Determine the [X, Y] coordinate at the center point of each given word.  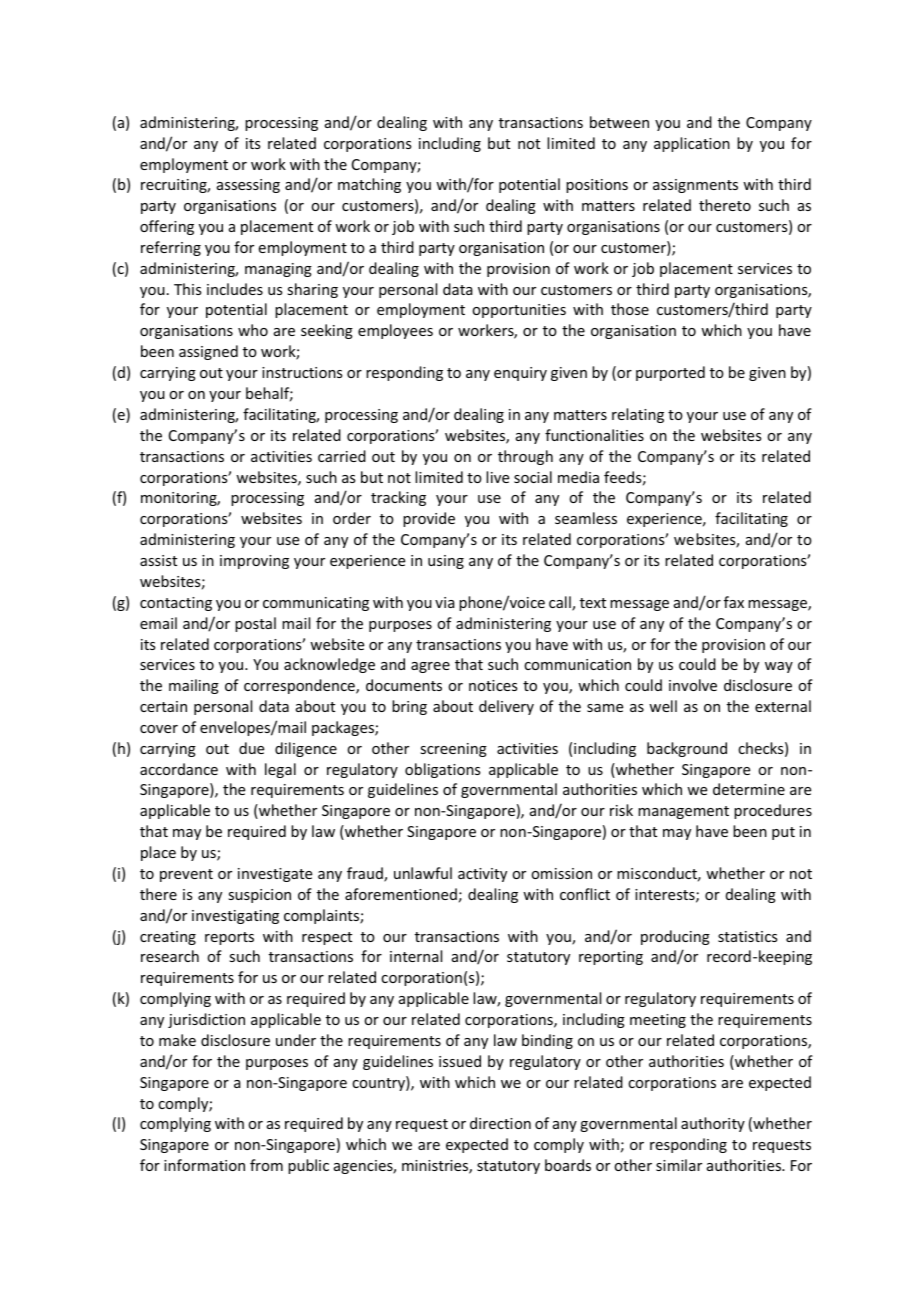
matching [369, 185]
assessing [248, 186]
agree [430, 667]
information [204, 1165]
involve [693, 685]
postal [255, 624]
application [692, 144]
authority [713, 1124]
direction [500, 1123]
